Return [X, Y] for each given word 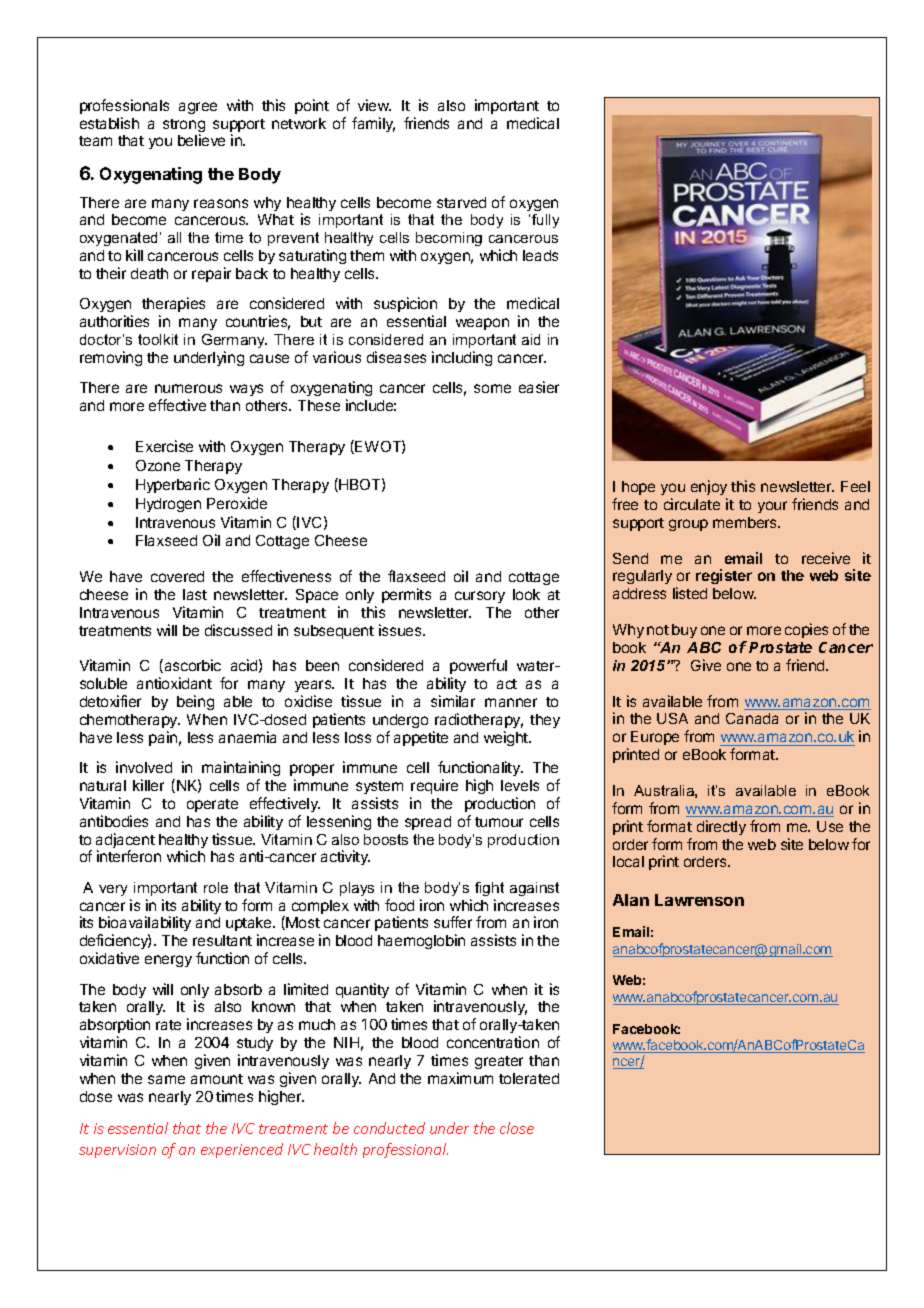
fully [545, 221]
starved [461, 202]
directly [721, 827]
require [434, 786]
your [772, 507]
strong [184, 127]
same [166, 1079]
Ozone [158, 465]
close [517, 1128]
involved [144, 767]
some [492, 388]
